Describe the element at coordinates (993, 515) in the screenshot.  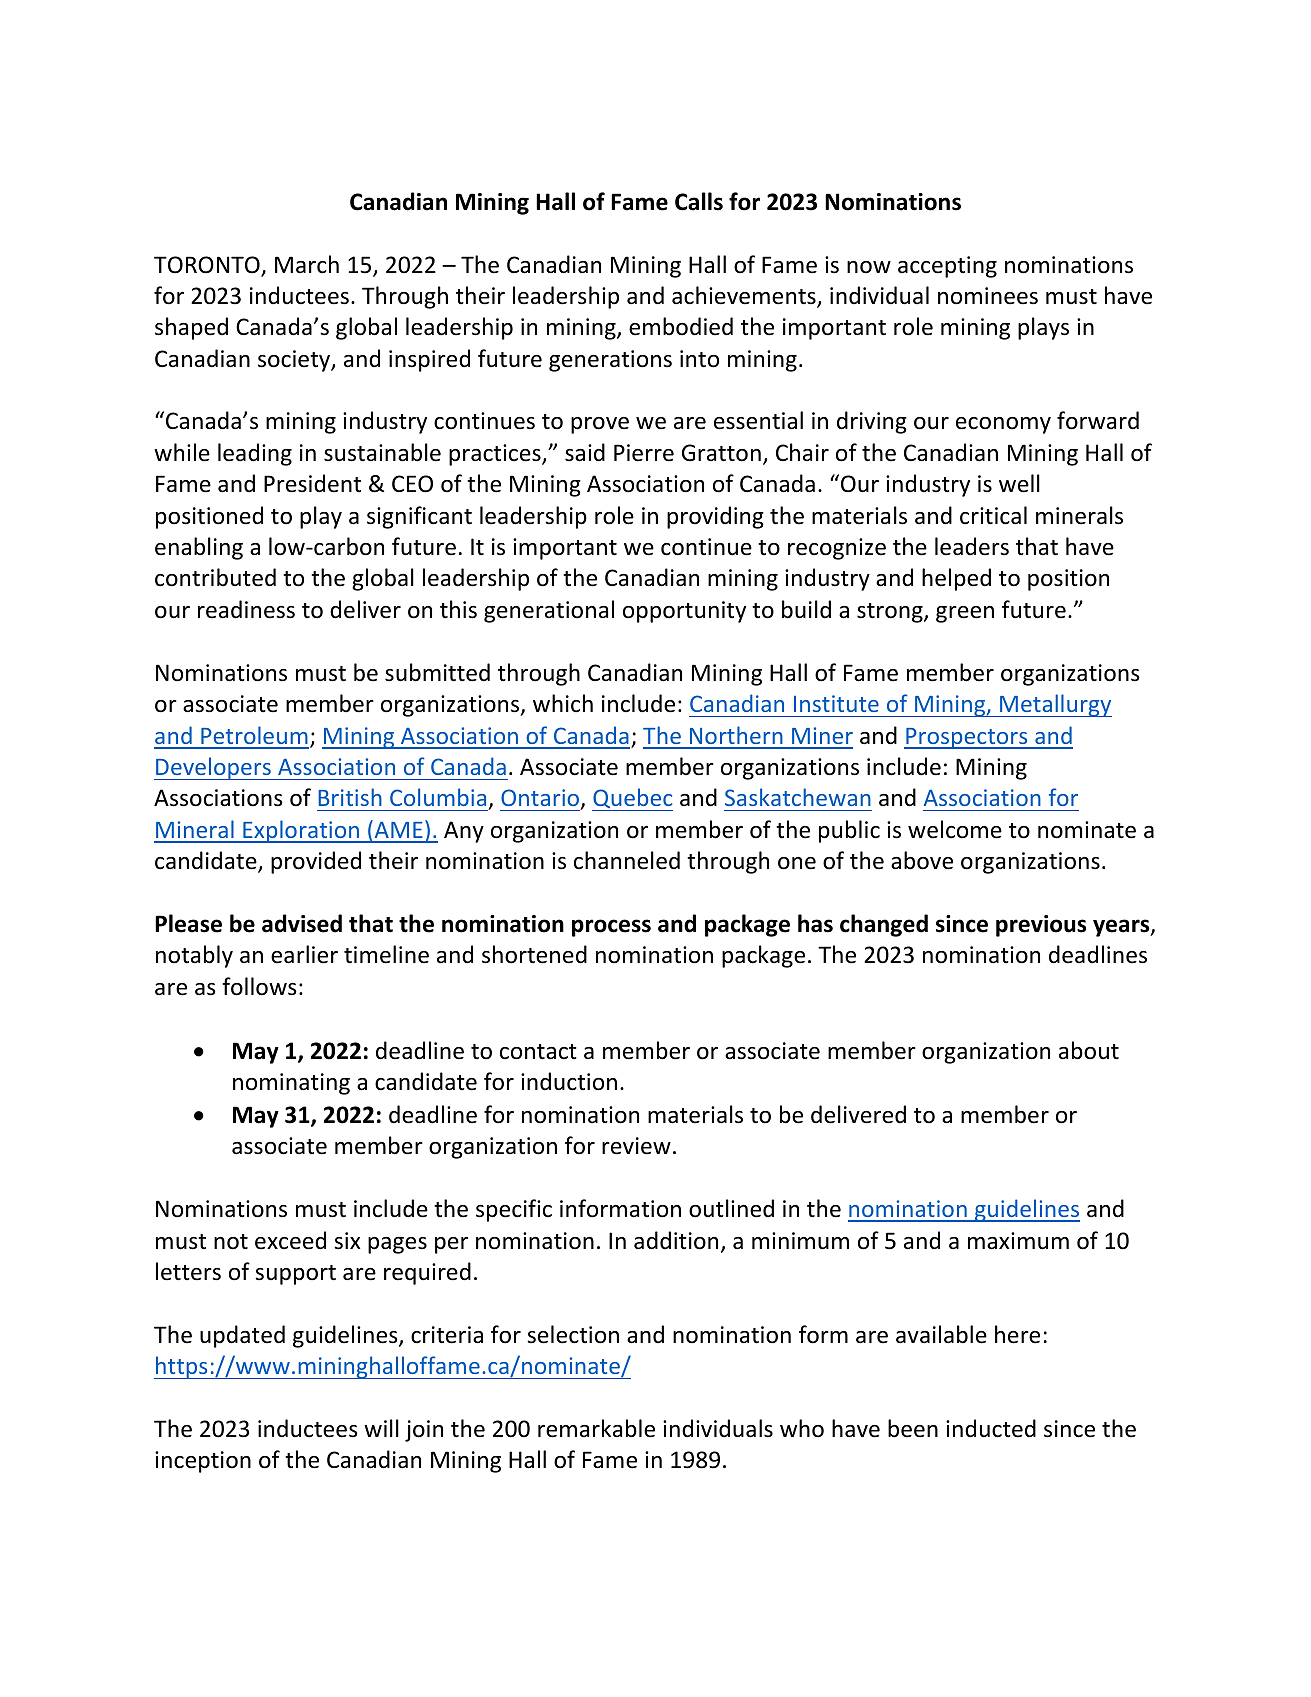
I see `critical` at that location.
